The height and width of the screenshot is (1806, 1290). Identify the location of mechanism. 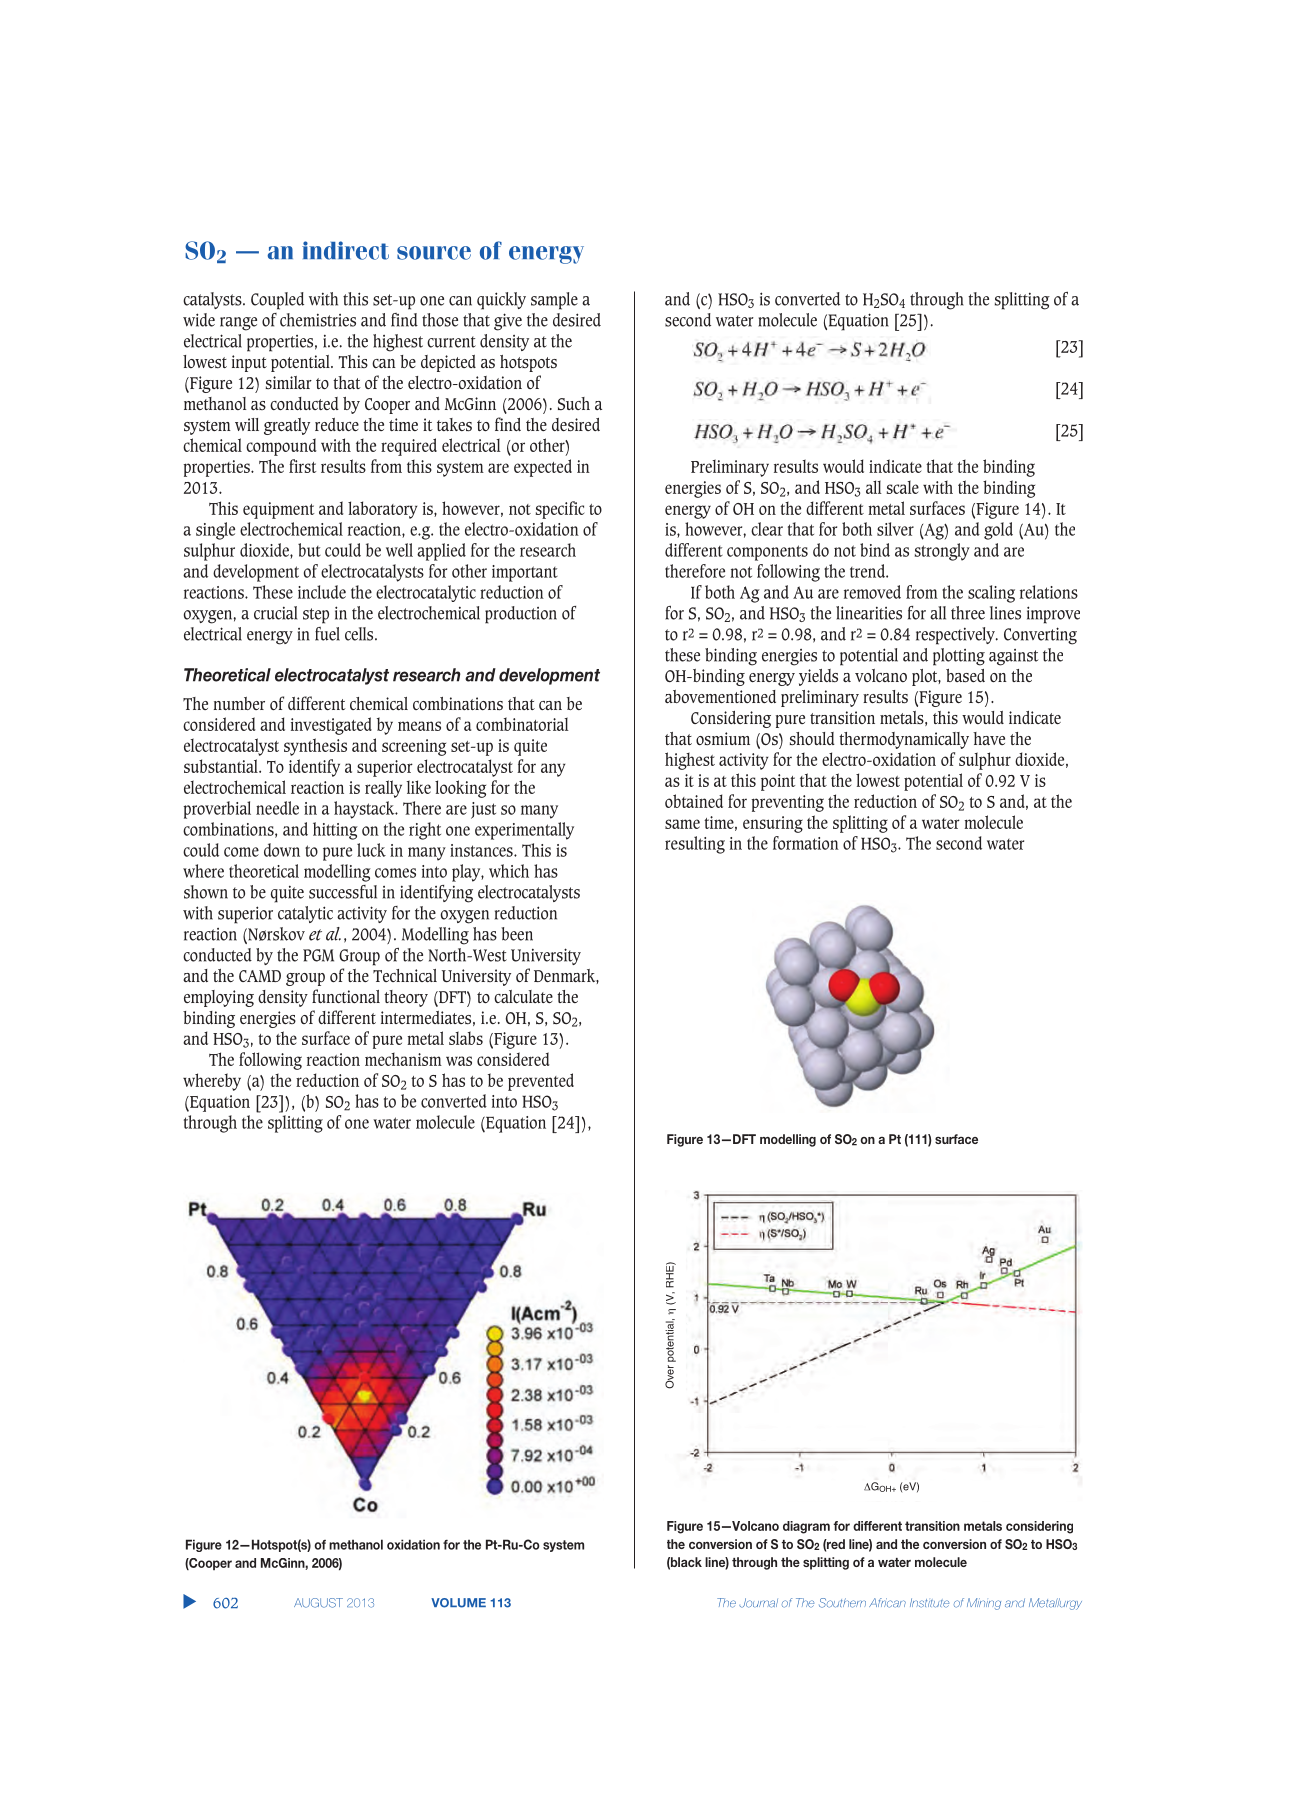
(403, 1059).
